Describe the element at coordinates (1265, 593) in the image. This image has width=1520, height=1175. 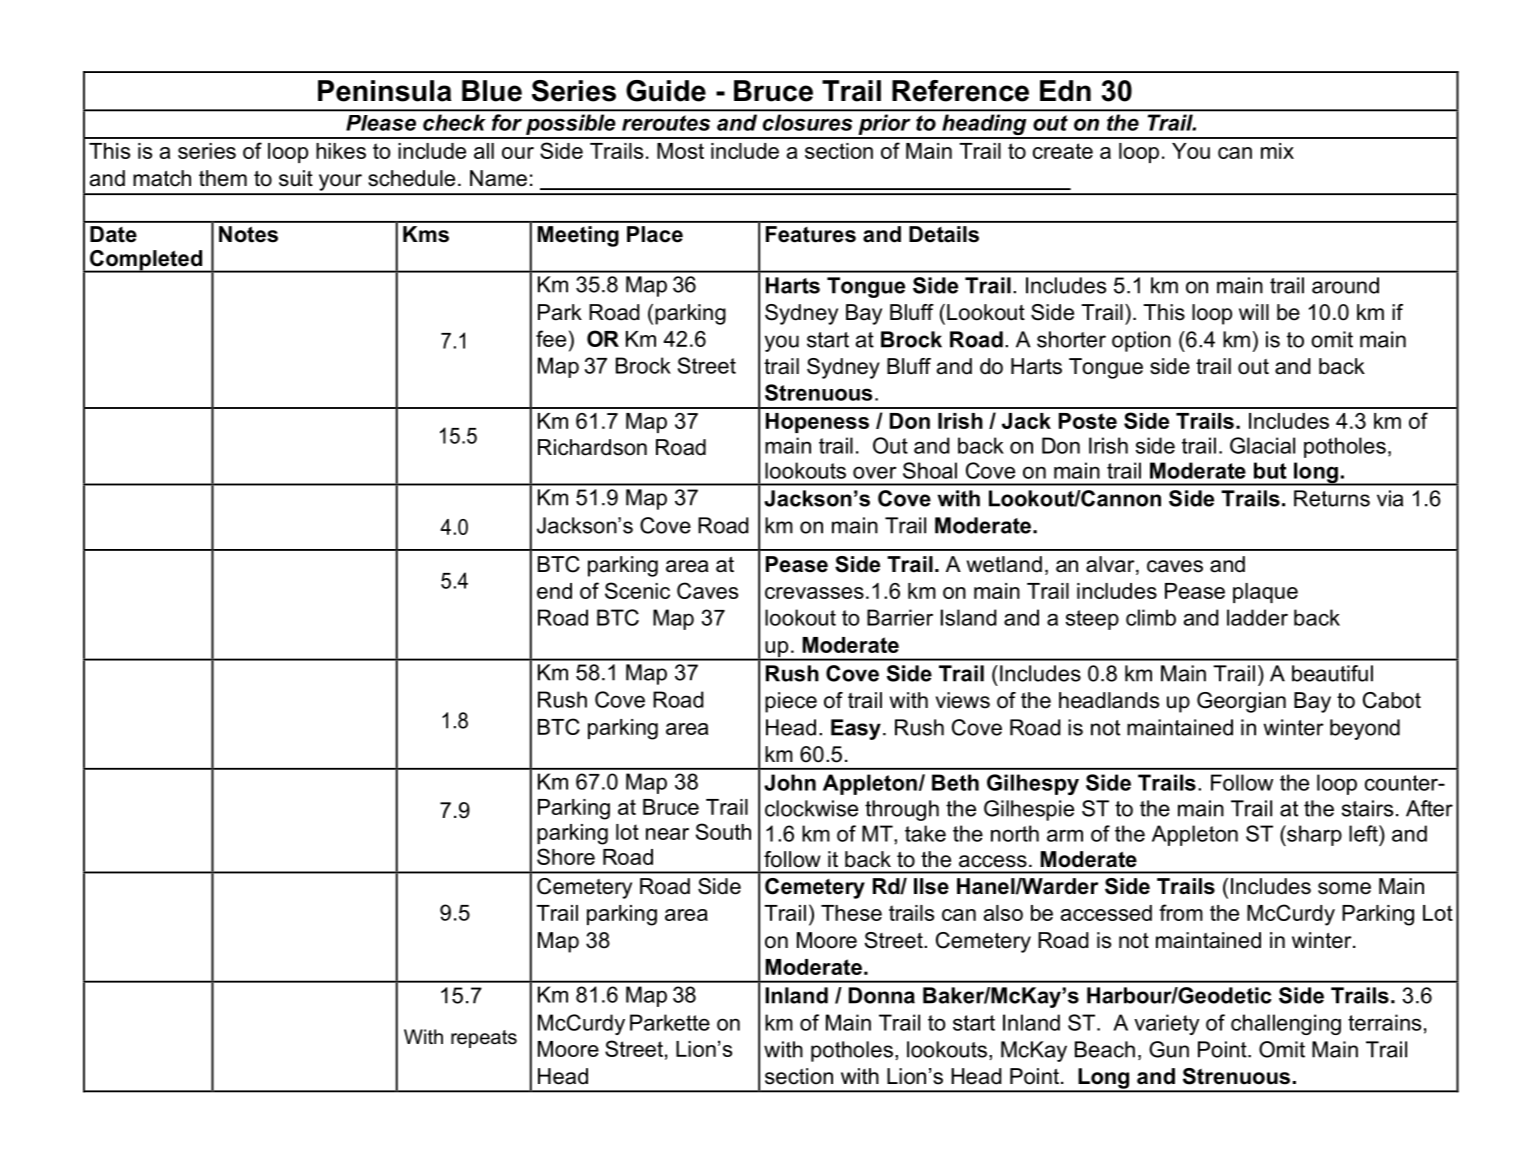
I see `plaque` at that location.
